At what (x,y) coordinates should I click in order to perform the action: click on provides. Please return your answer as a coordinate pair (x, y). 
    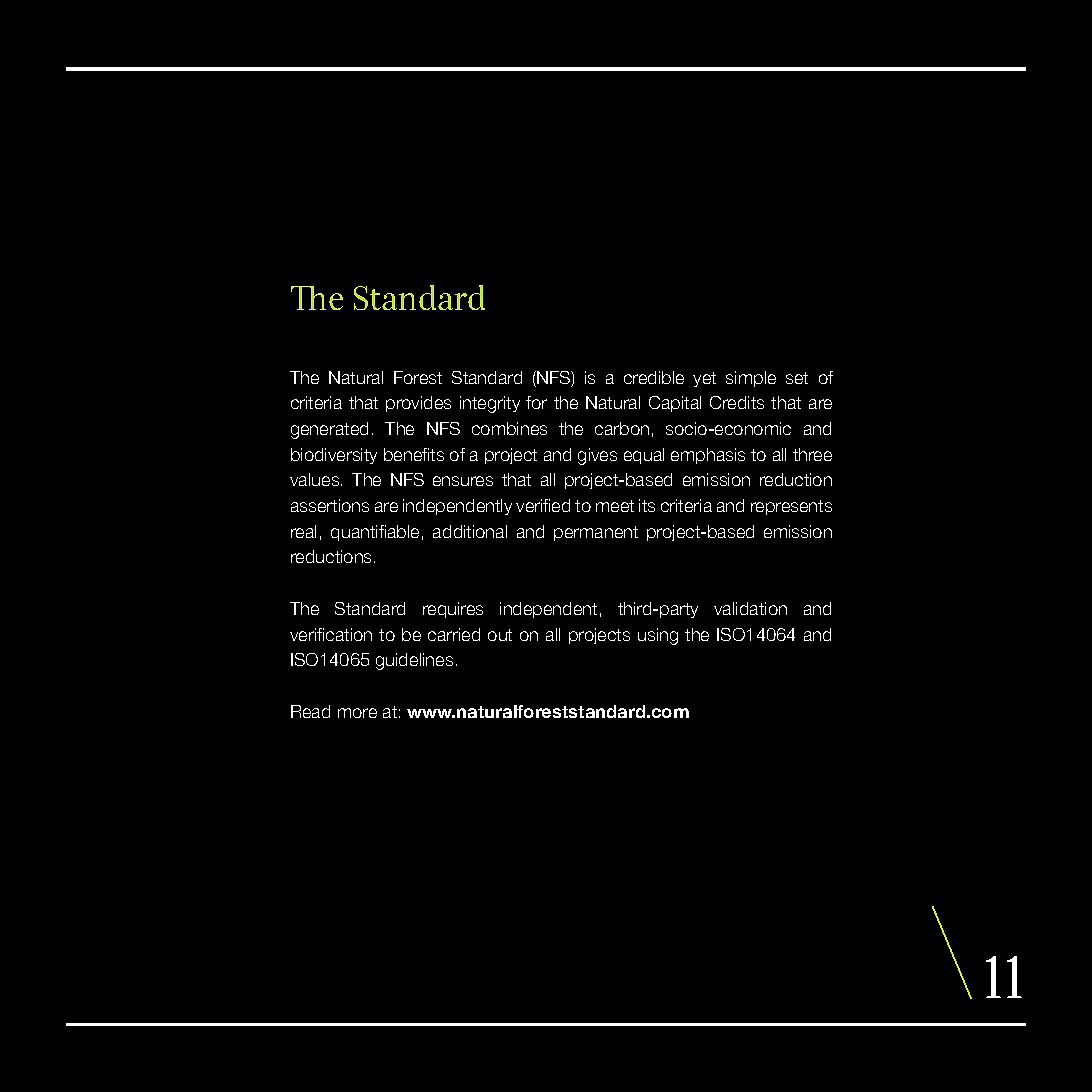
    Looking at the image, I should click on (418, 404).
